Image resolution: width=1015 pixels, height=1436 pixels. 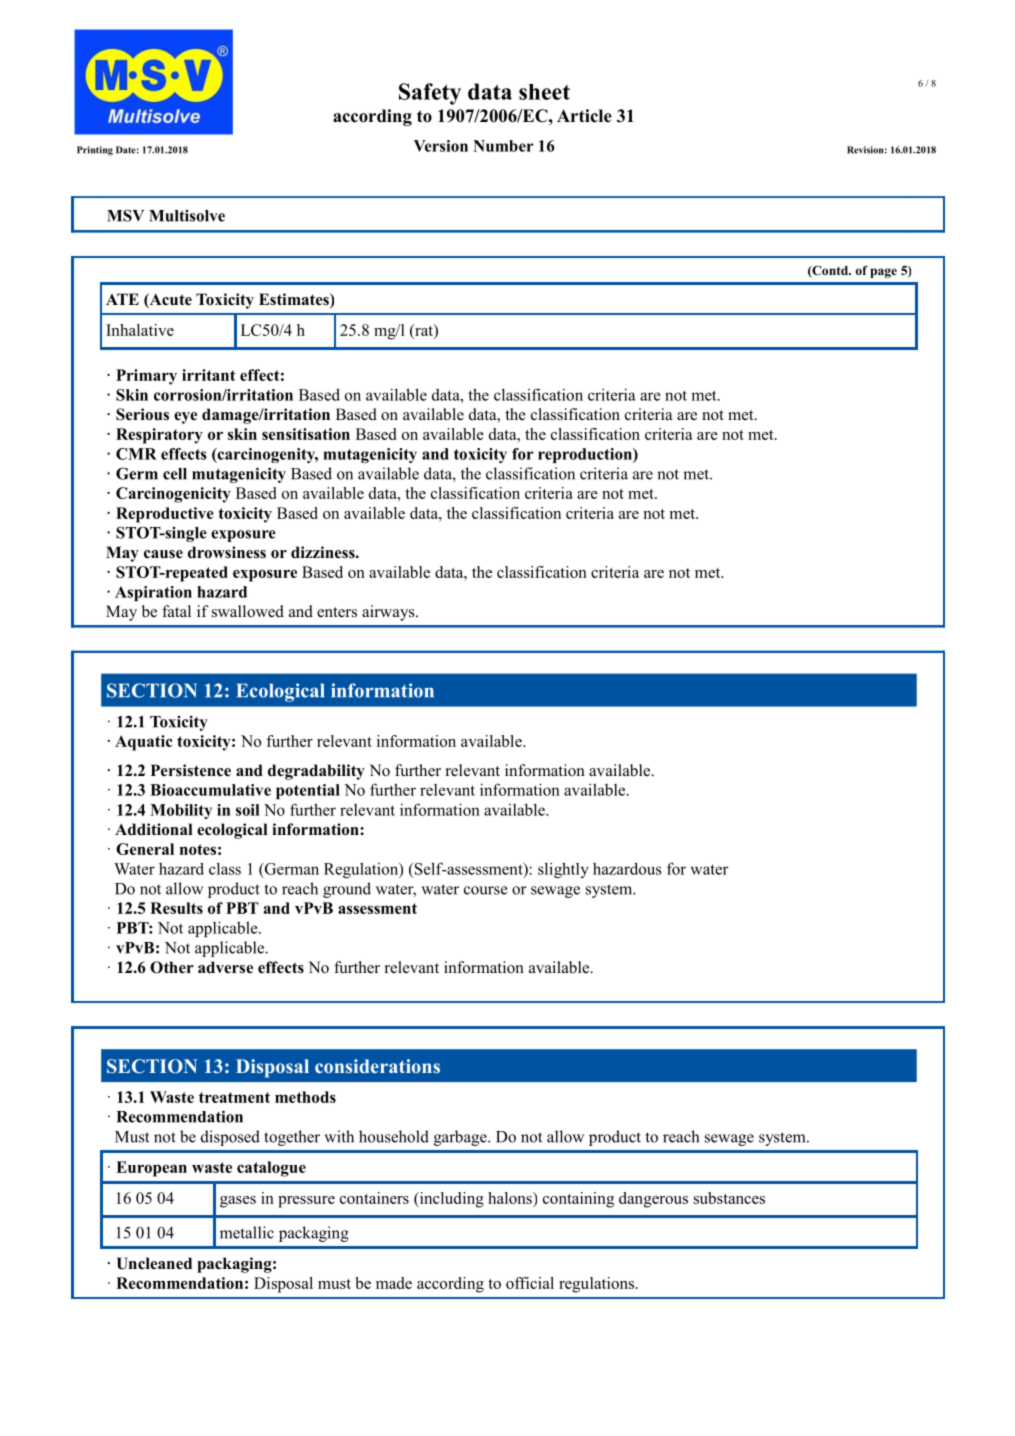 What do you see at coordinates (503, 146) in the screenshot?
I see `Number` at bounding box center [503, 146].
